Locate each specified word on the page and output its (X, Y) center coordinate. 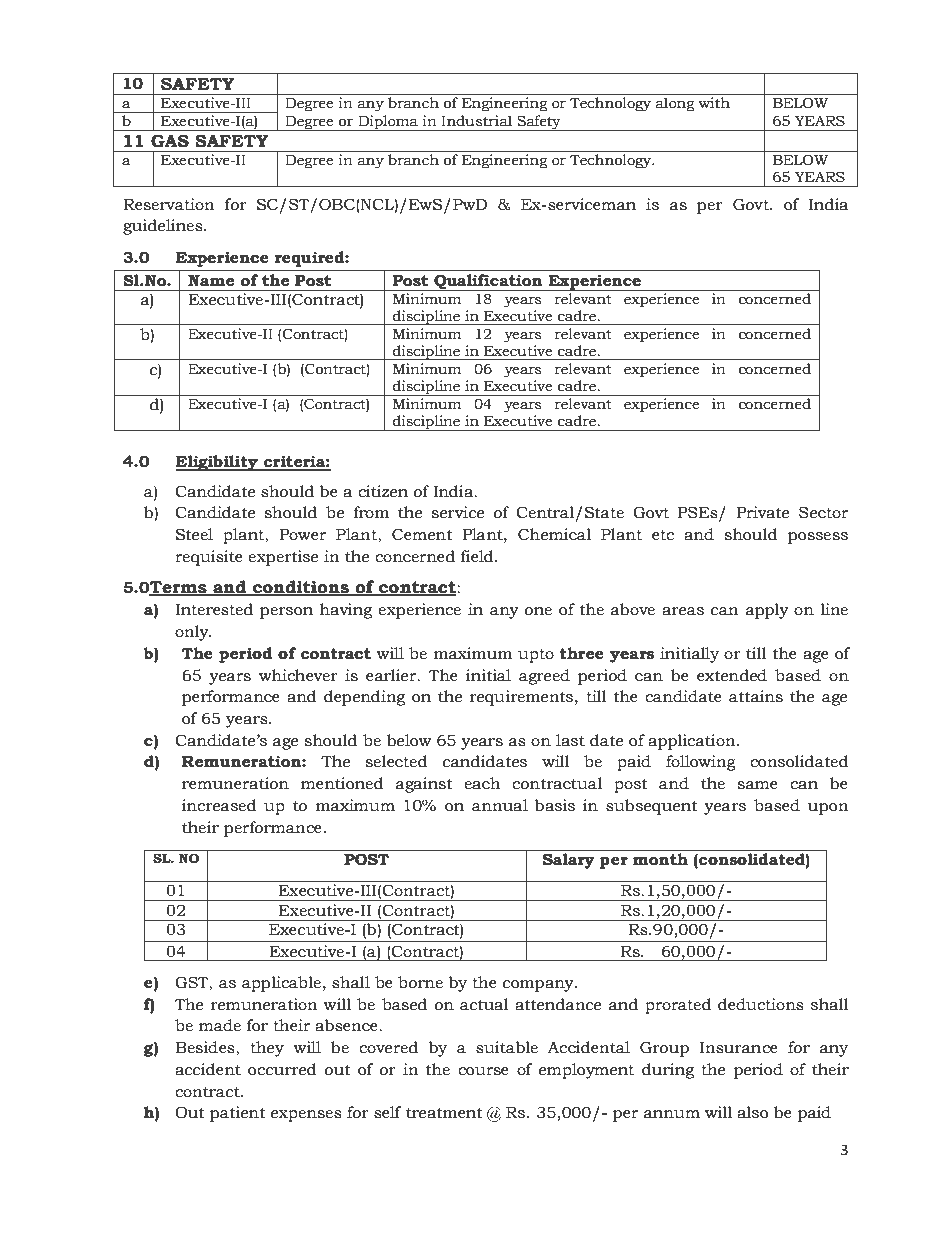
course (483, 1071)
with (714, 102)
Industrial (476, 121)
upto (536, 656)
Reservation (169, 204)
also (752, 1112)
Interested (214, 609)
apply (767, 611)
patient (238, 1114)
